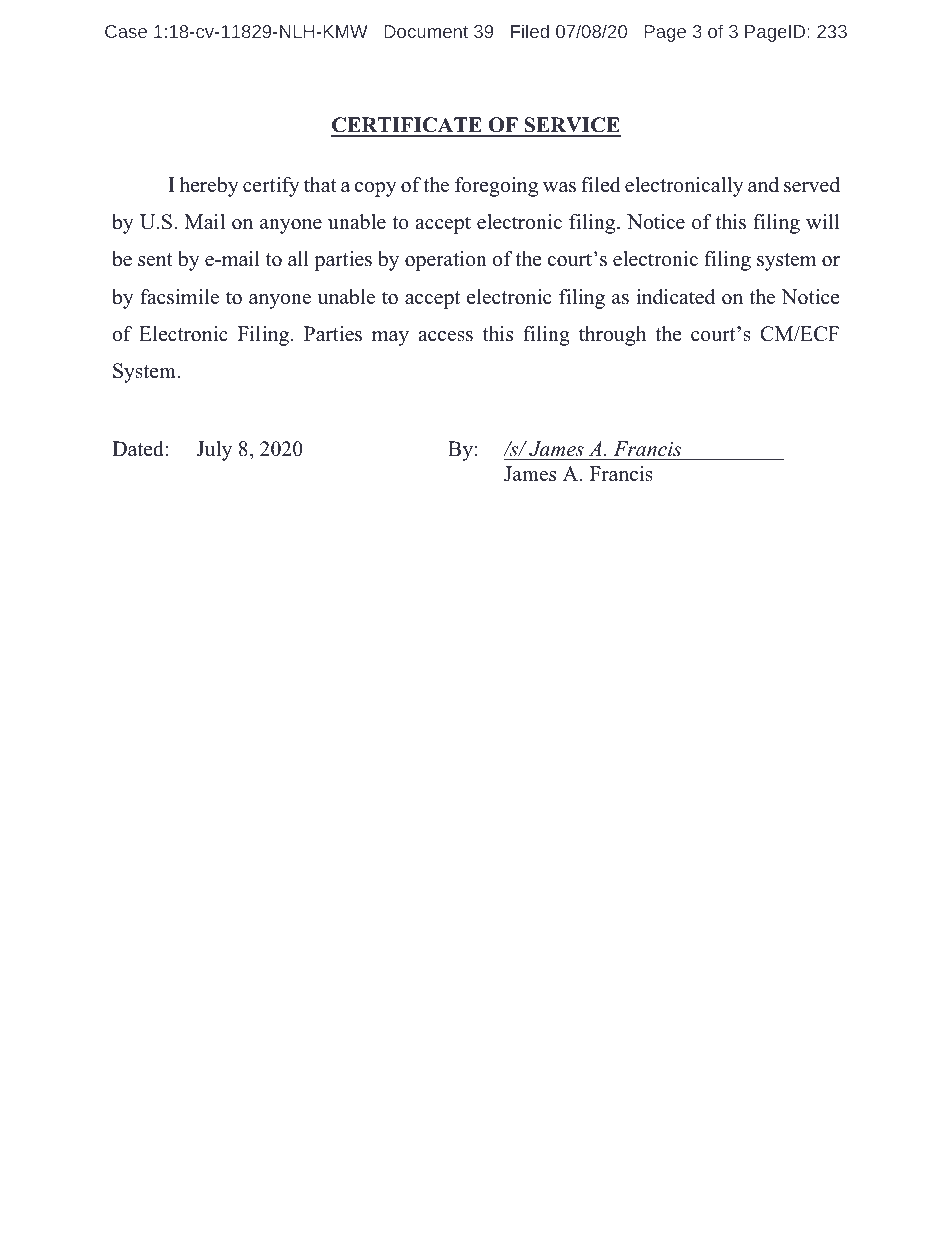  Describe the element at coordinates (763, 185) in the page. I see `and` at that location.
